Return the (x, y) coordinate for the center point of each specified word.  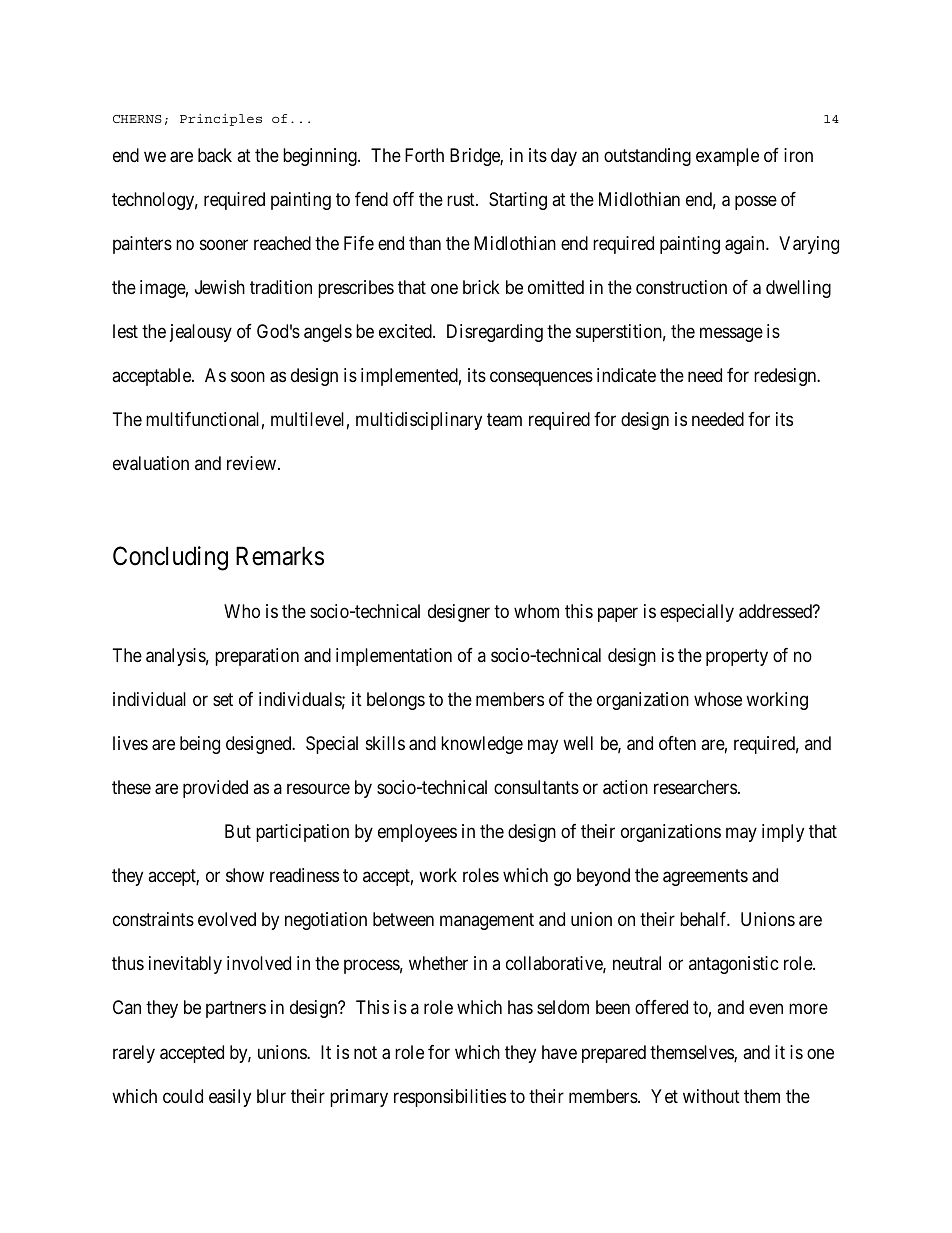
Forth (424, 155)
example (727, 157)
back (215, 155)
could (183, 1096)
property (737, 657)
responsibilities (450, 1098)
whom (536, 611)
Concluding (170, 558)
